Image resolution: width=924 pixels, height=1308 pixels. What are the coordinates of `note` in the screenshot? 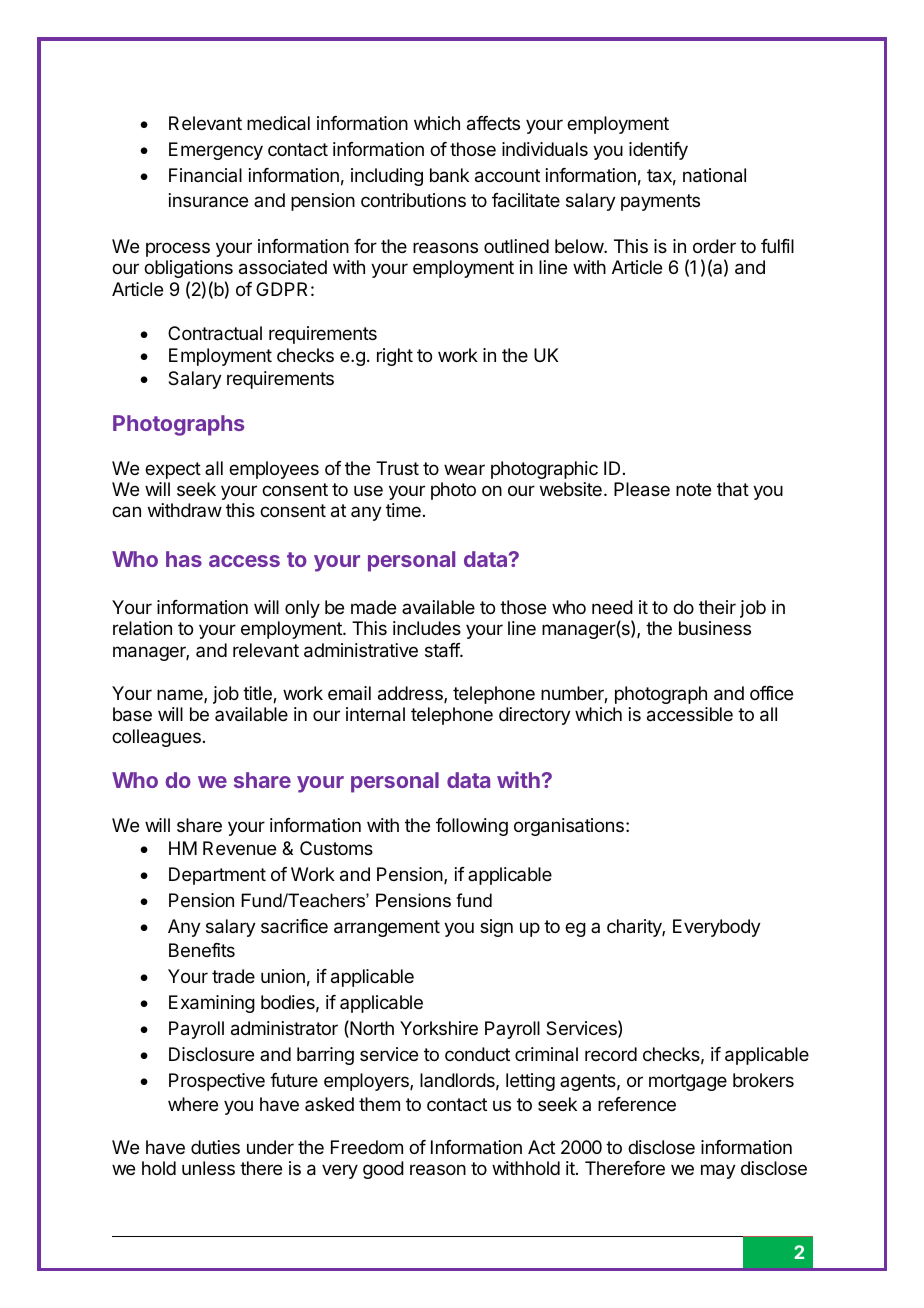 It's located at (693, 489).
